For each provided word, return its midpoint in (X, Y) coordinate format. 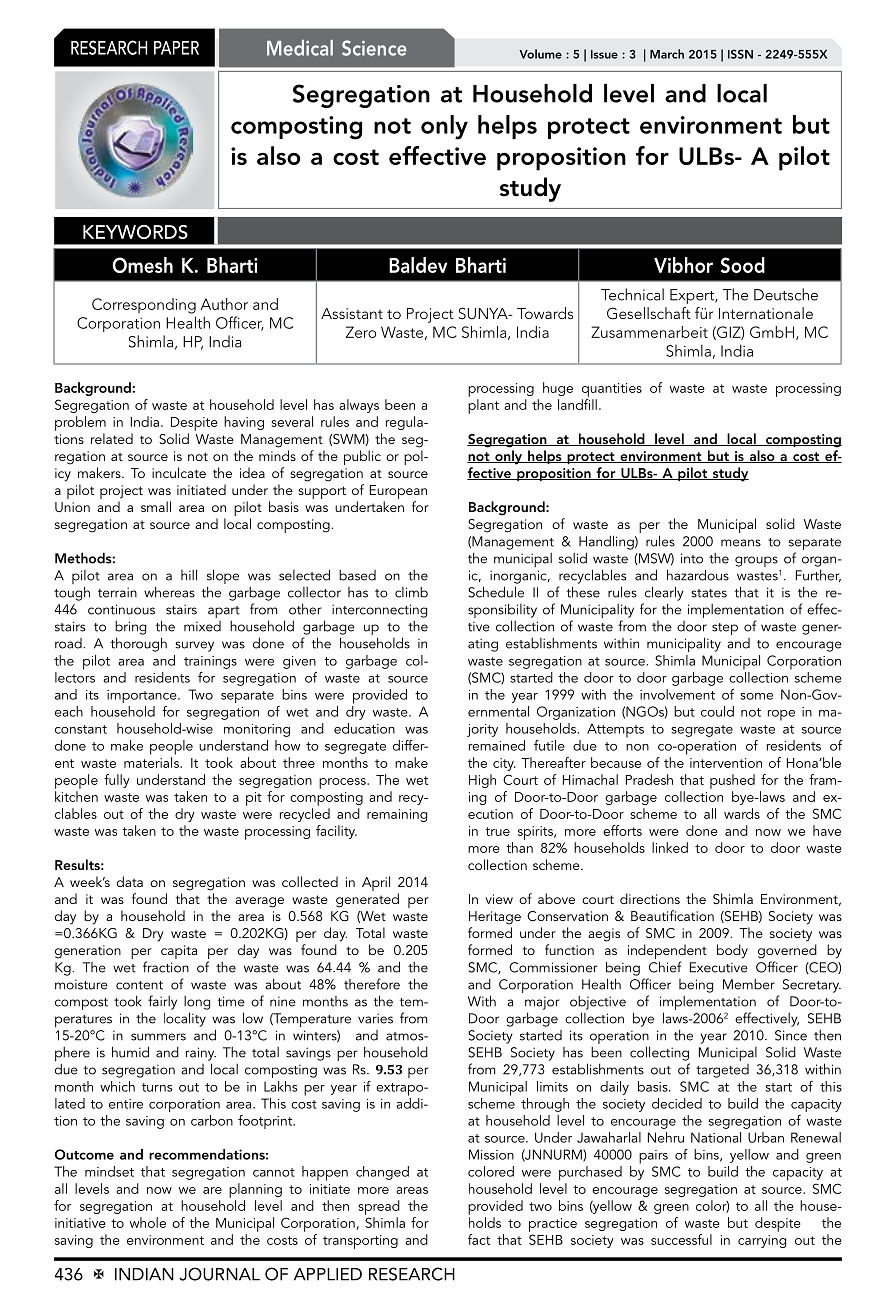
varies (375, 1018)
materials (152, 762)
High (482, 781)
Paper (176, 48)
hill (189, 575)
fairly (162, 1002)
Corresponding (144, 306)
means (741, 543)
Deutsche (786, 294)
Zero (361, 332)
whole (148, 1222)
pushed (732, 781)
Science (374, 48)
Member (749, 984)
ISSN (740, 54)
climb (411, 592)
